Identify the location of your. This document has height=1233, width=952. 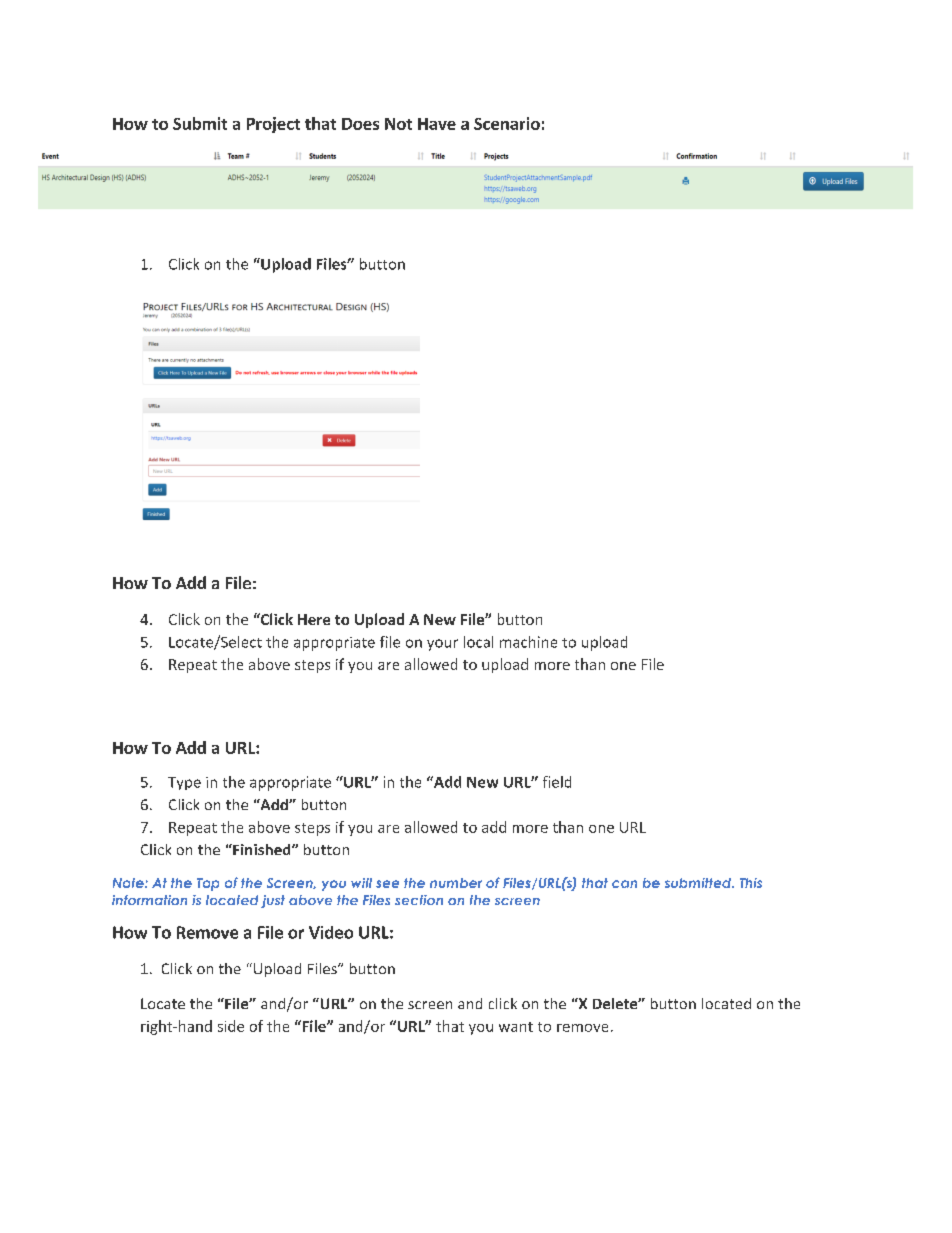
(442, 645).
